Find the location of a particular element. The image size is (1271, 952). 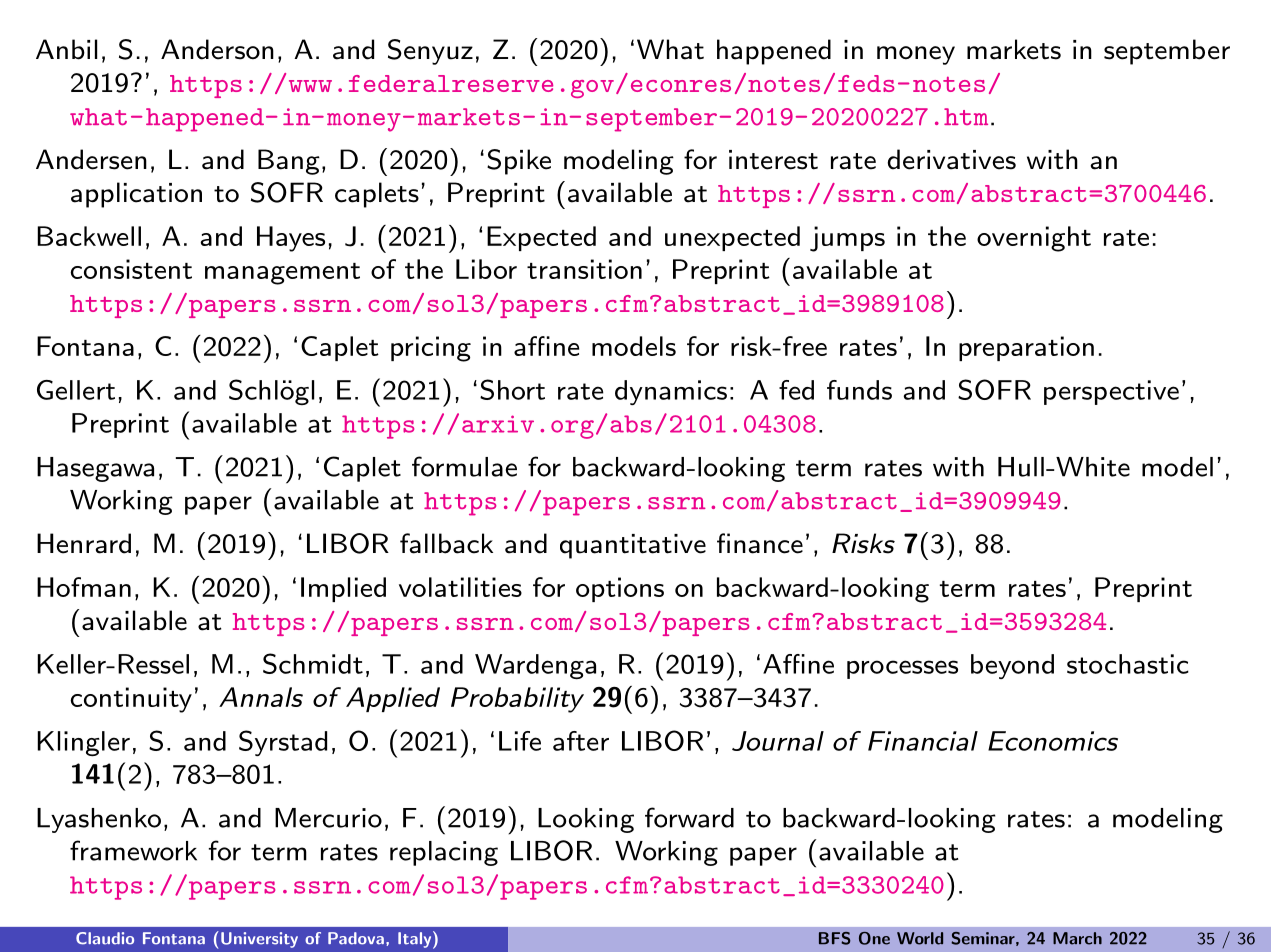

perspective is located at coordinates (1111, 392).
